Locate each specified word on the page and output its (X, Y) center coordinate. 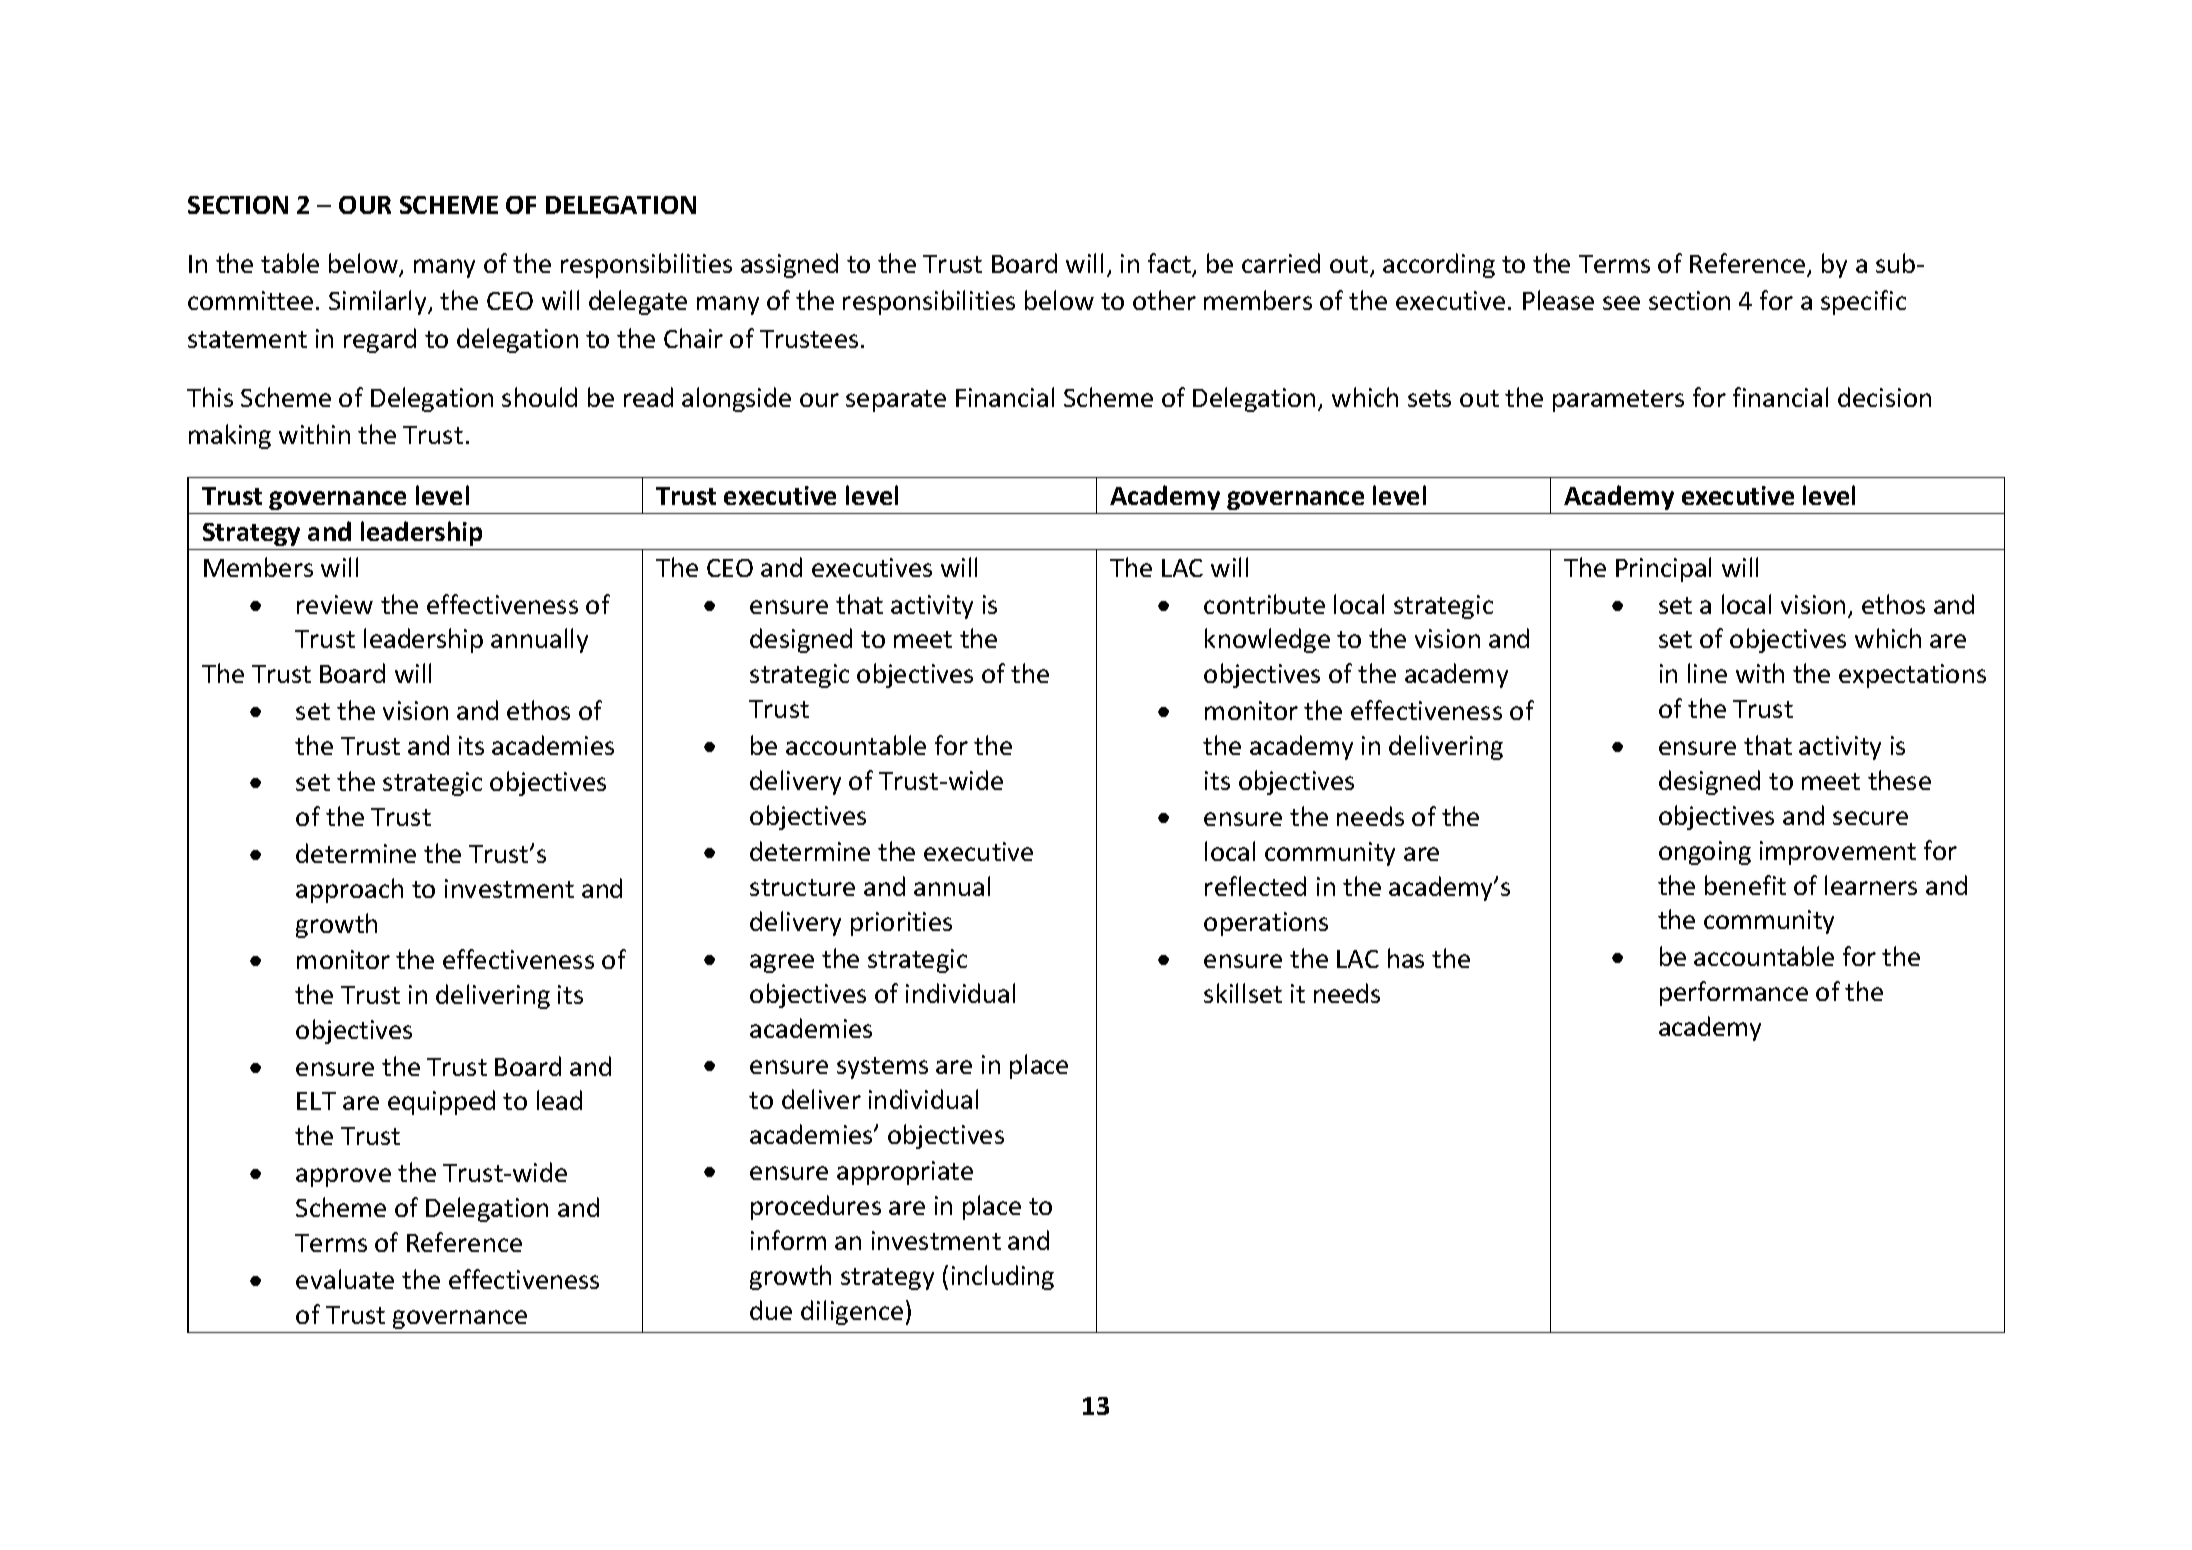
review (335, 604)
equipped (441, 1102)
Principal (1663, 569)
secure (1870, 818)
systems (882, 1068)
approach (349, 890)
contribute (1264, 604)
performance (1734, 993)
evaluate (345, 1279)
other (1164, 300)
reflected (1255, 886)
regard (380, 340)
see (1621, 303)
